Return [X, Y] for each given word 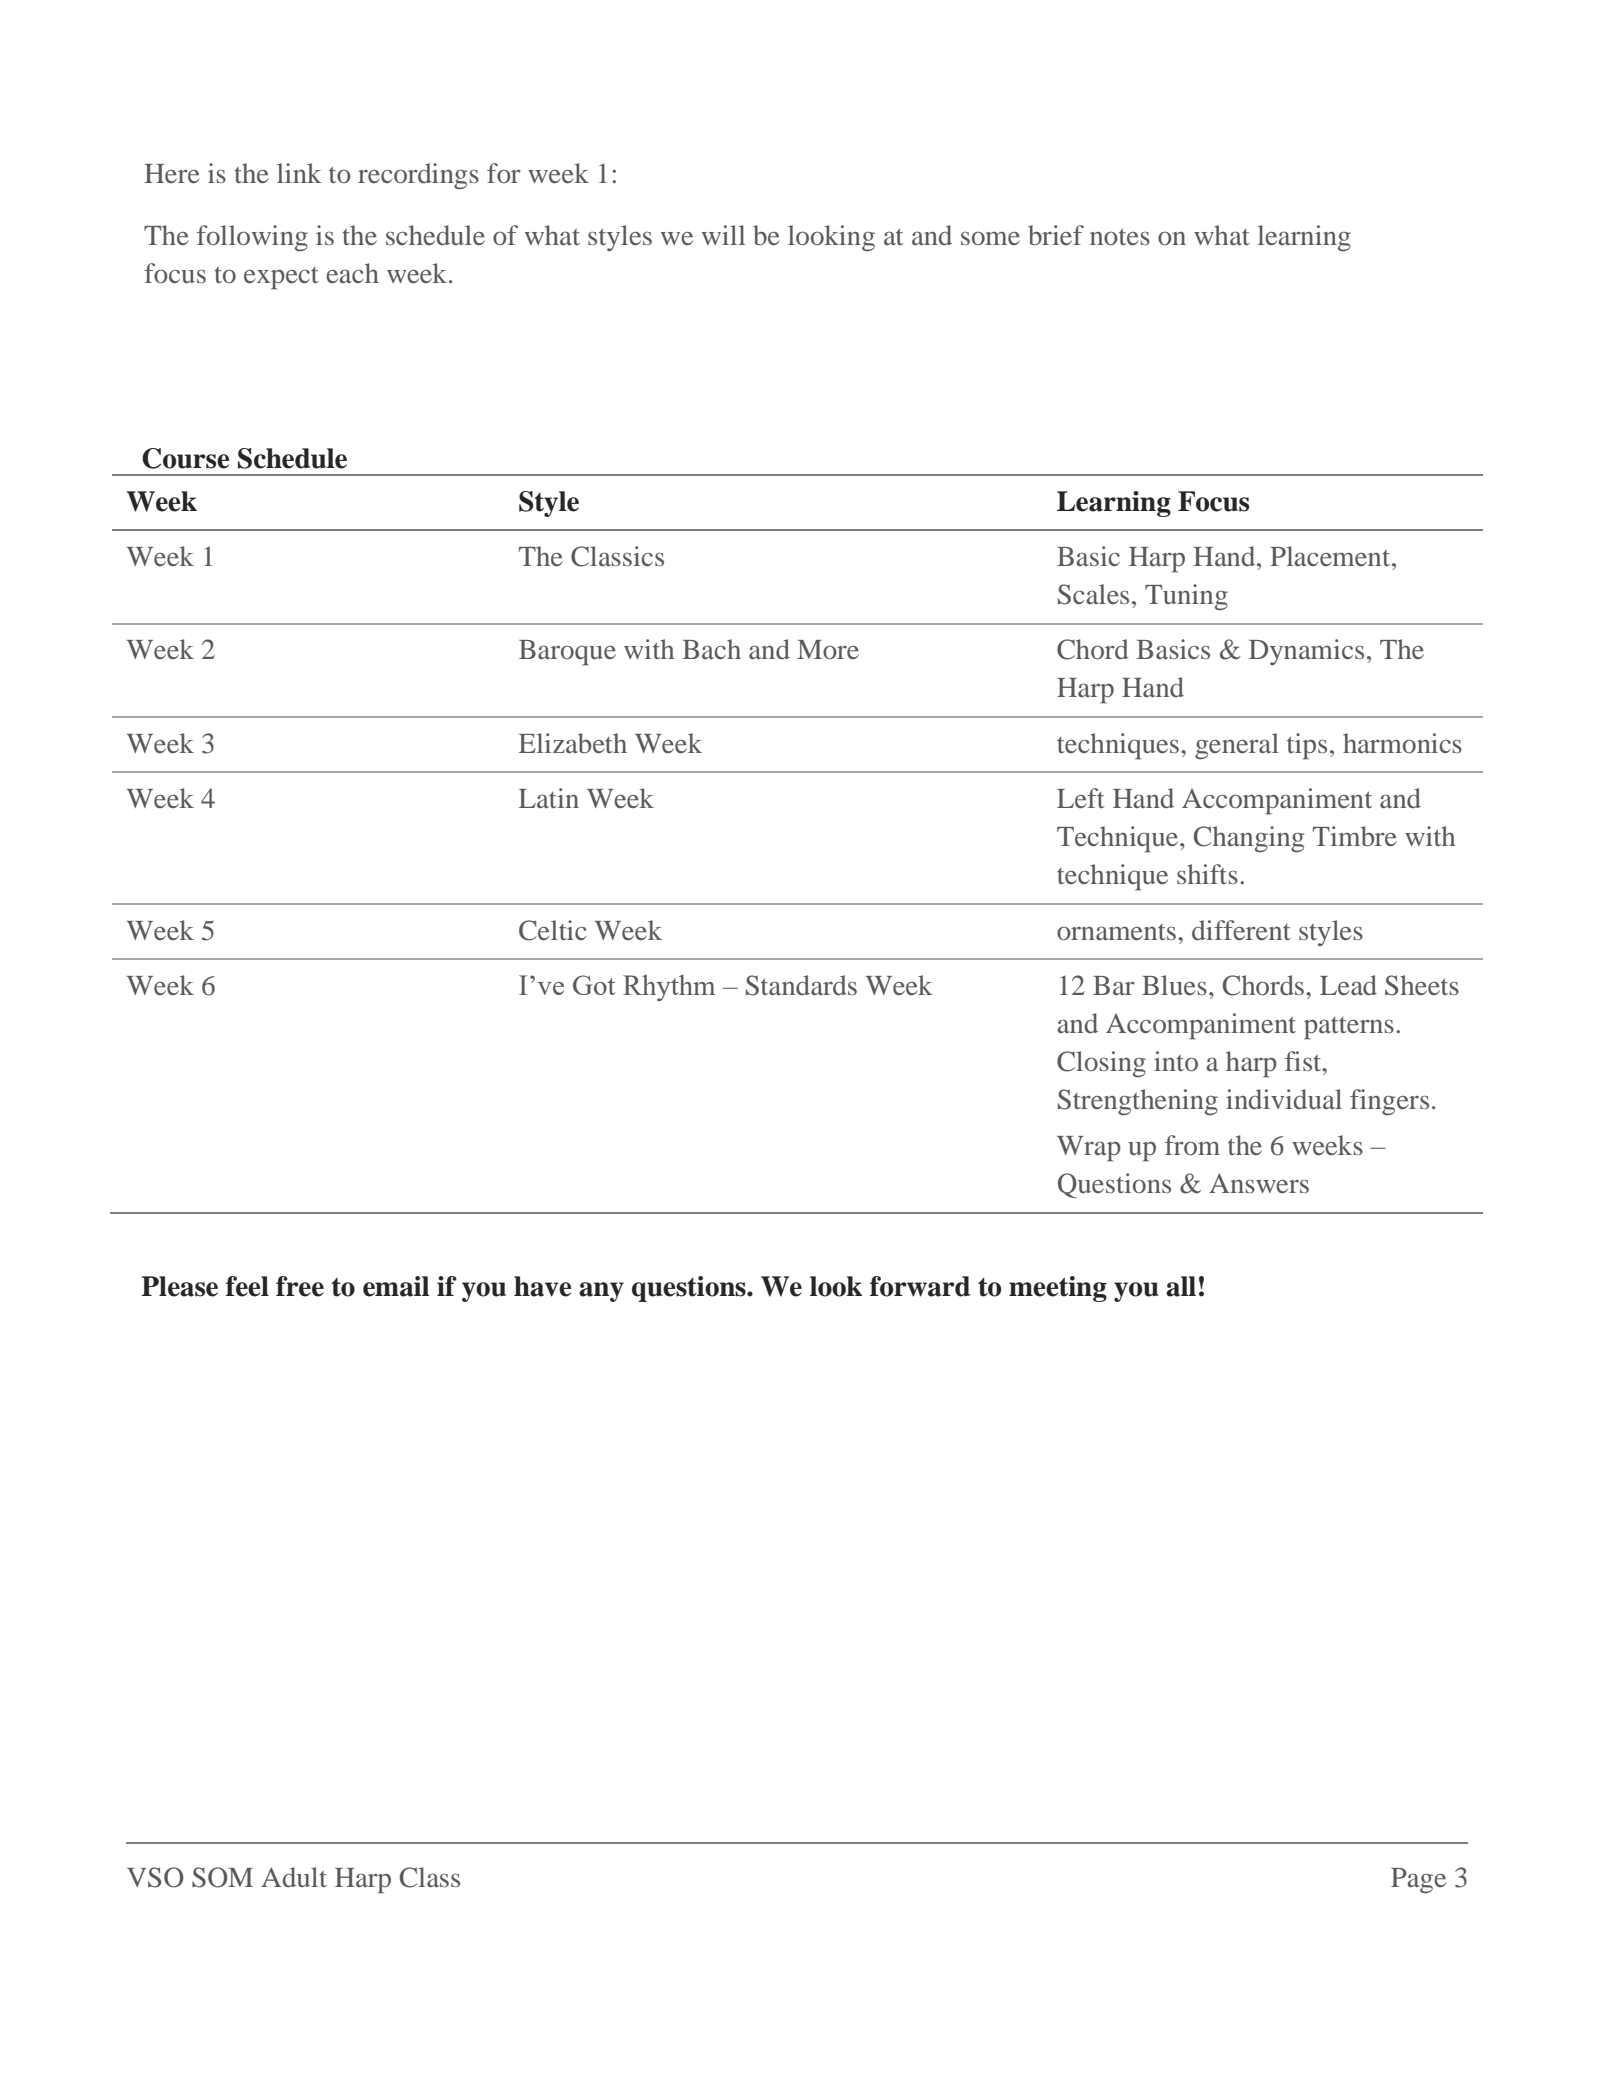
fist [1304, 1061]
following [252, 238]
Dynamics [1306, 652]
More [828, 649]
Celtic [552, 930]
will [723, 235]
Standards [801, 985]
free [300, 1286]
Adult [294, 1877]
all [1181, 1286]
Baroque [567, 653]
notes [1120, 237]
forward [920, 1286]
